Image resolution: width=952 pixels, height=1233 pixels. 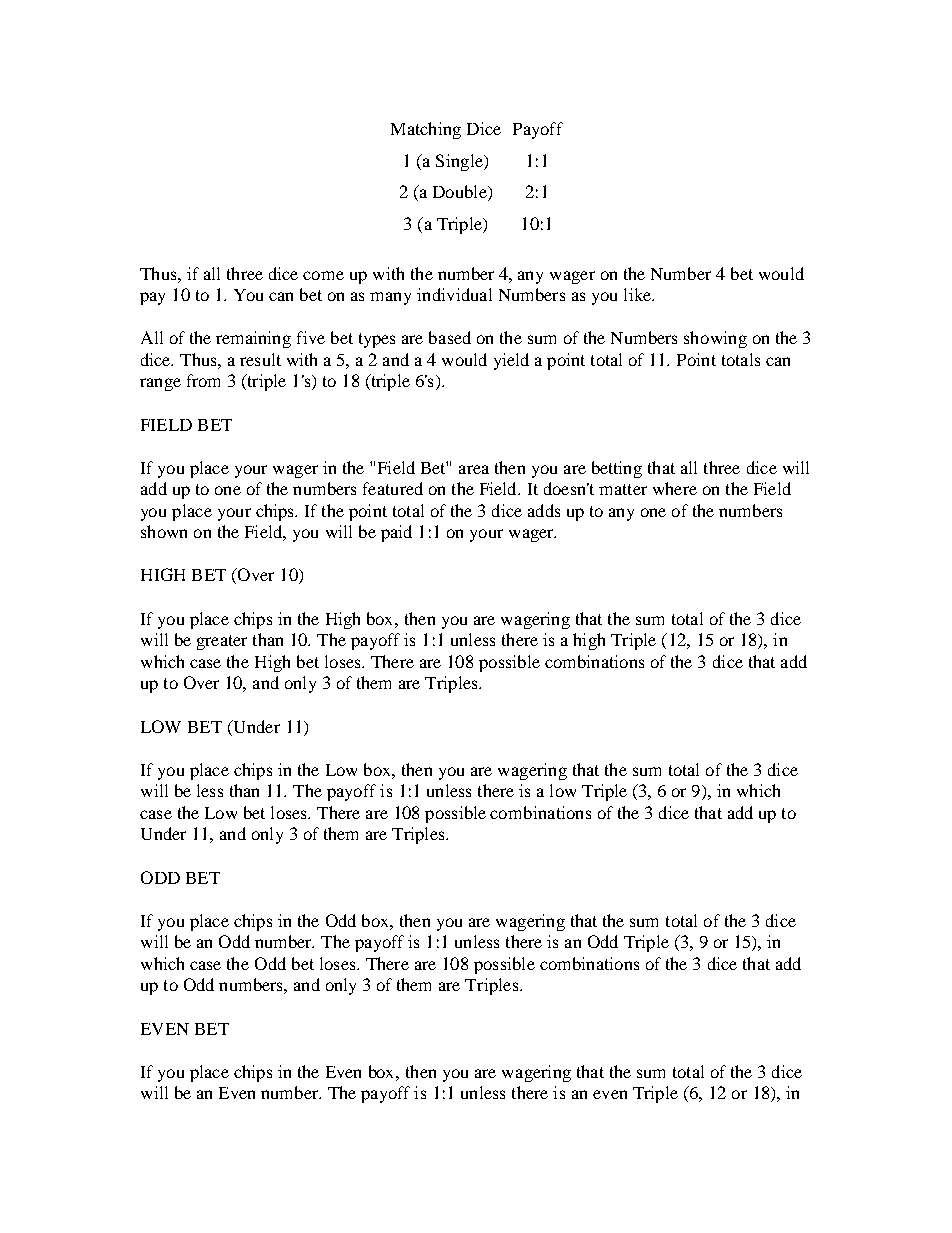 What do you see at coordinates (222, 642) in the screenshot?
I see `greater` at bounding box center [222, 642].
